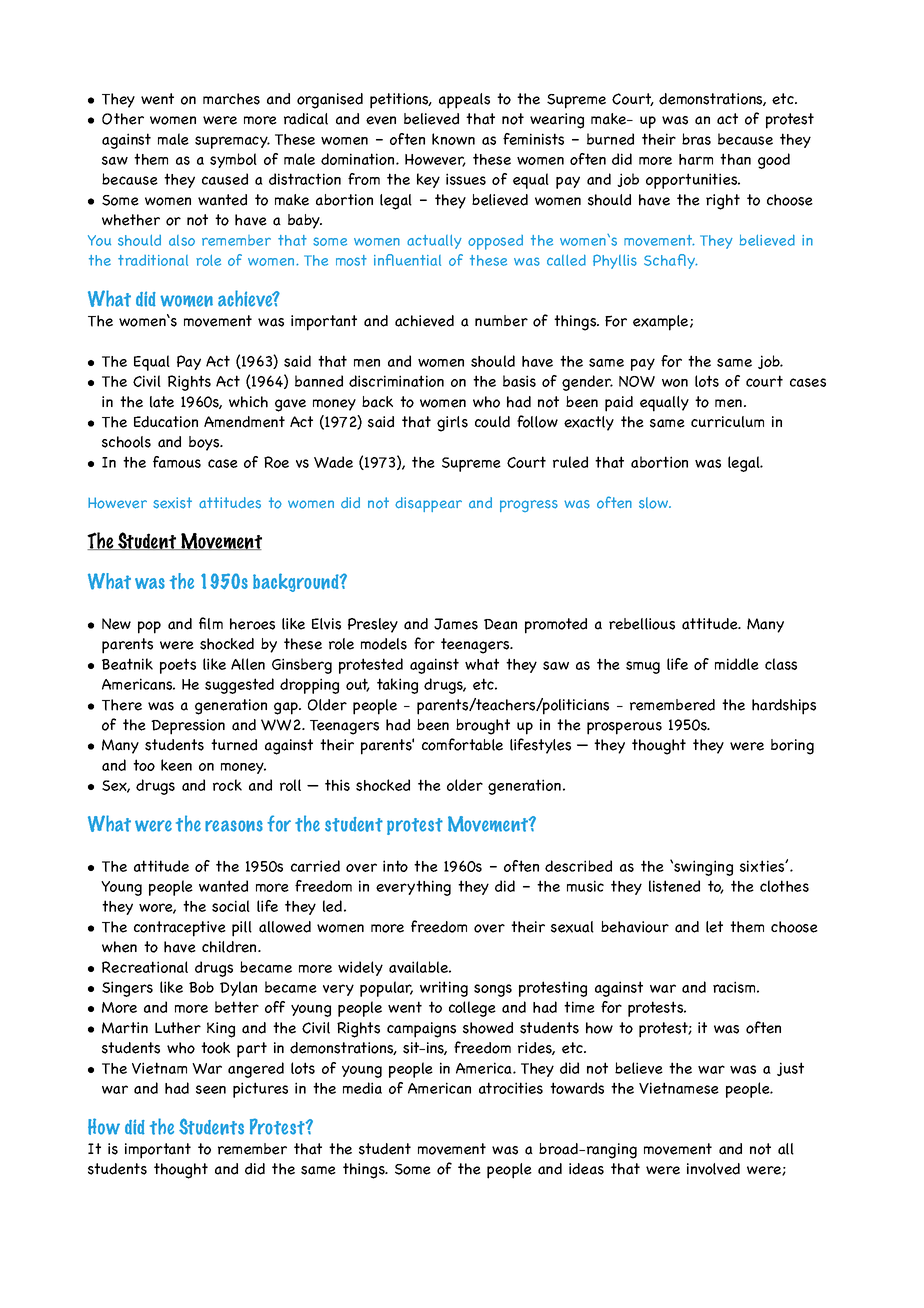 The width and height of the screenshot is (924, 1308). Describe the element at coordinates (696, 139) in the screenshot. I see `bras` at that location.
